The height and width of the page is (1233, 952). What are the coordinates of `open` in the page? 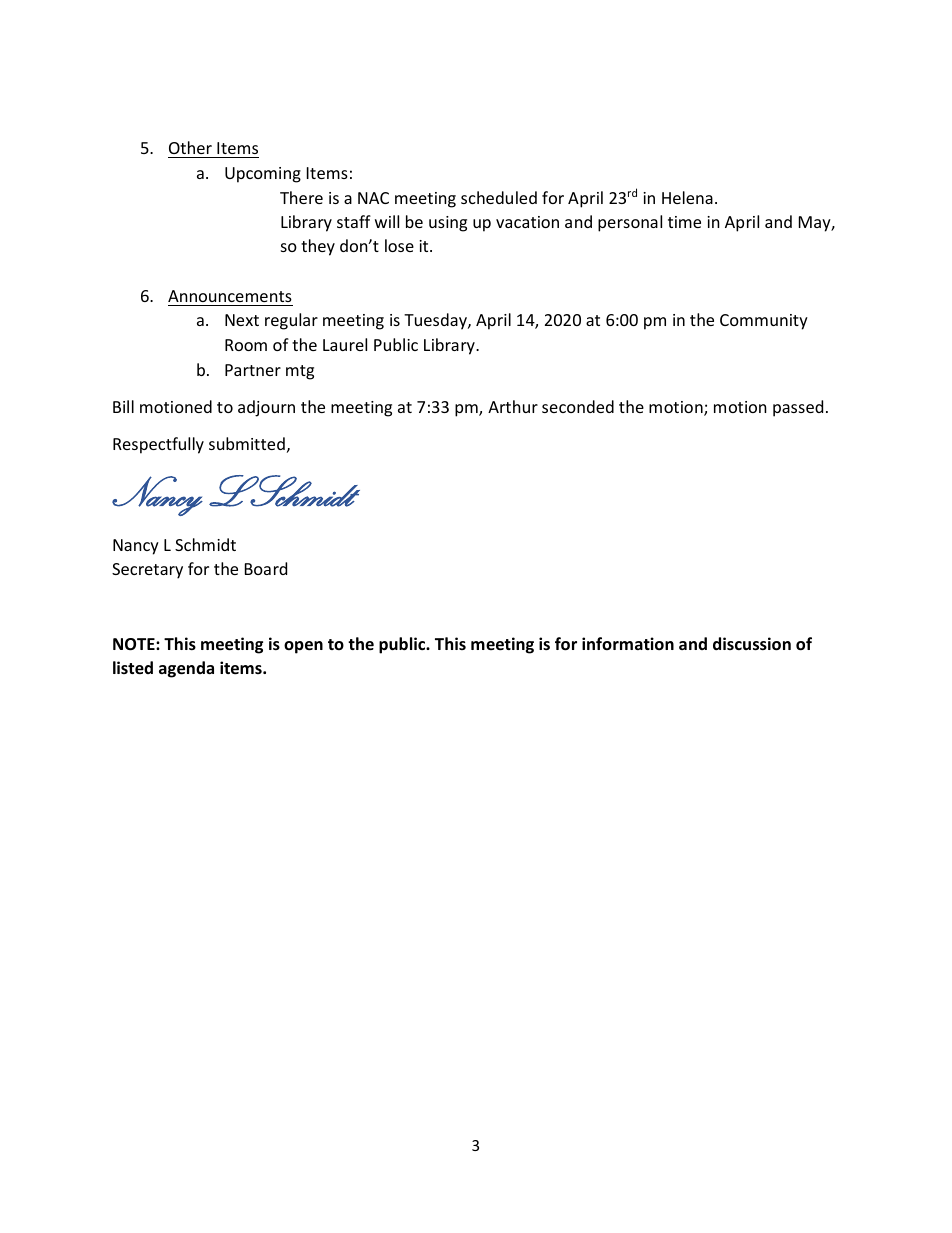 It's located at (303, 647).
